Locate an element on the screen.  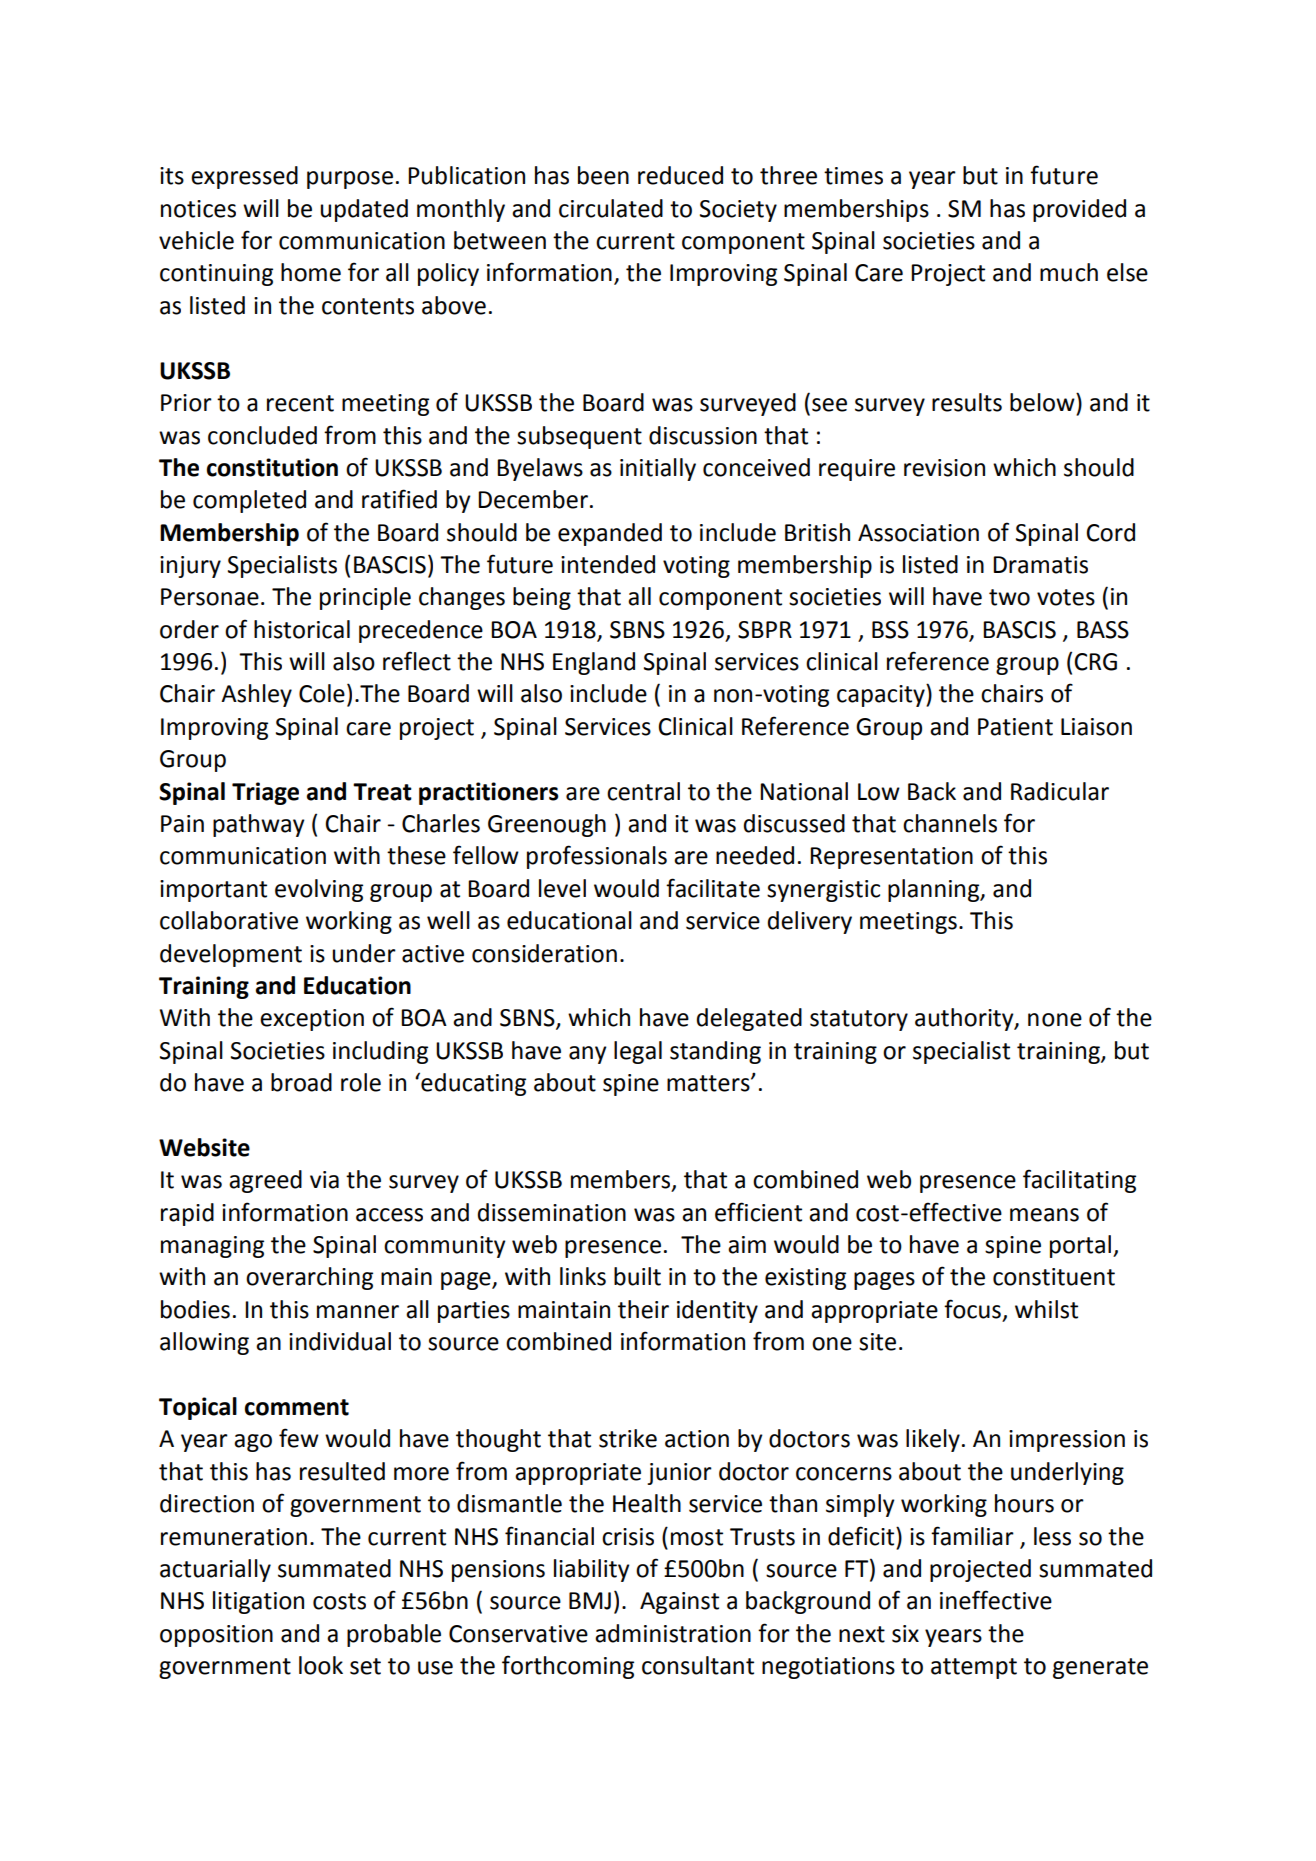
agreed is located at coordinates (265, 1181).
